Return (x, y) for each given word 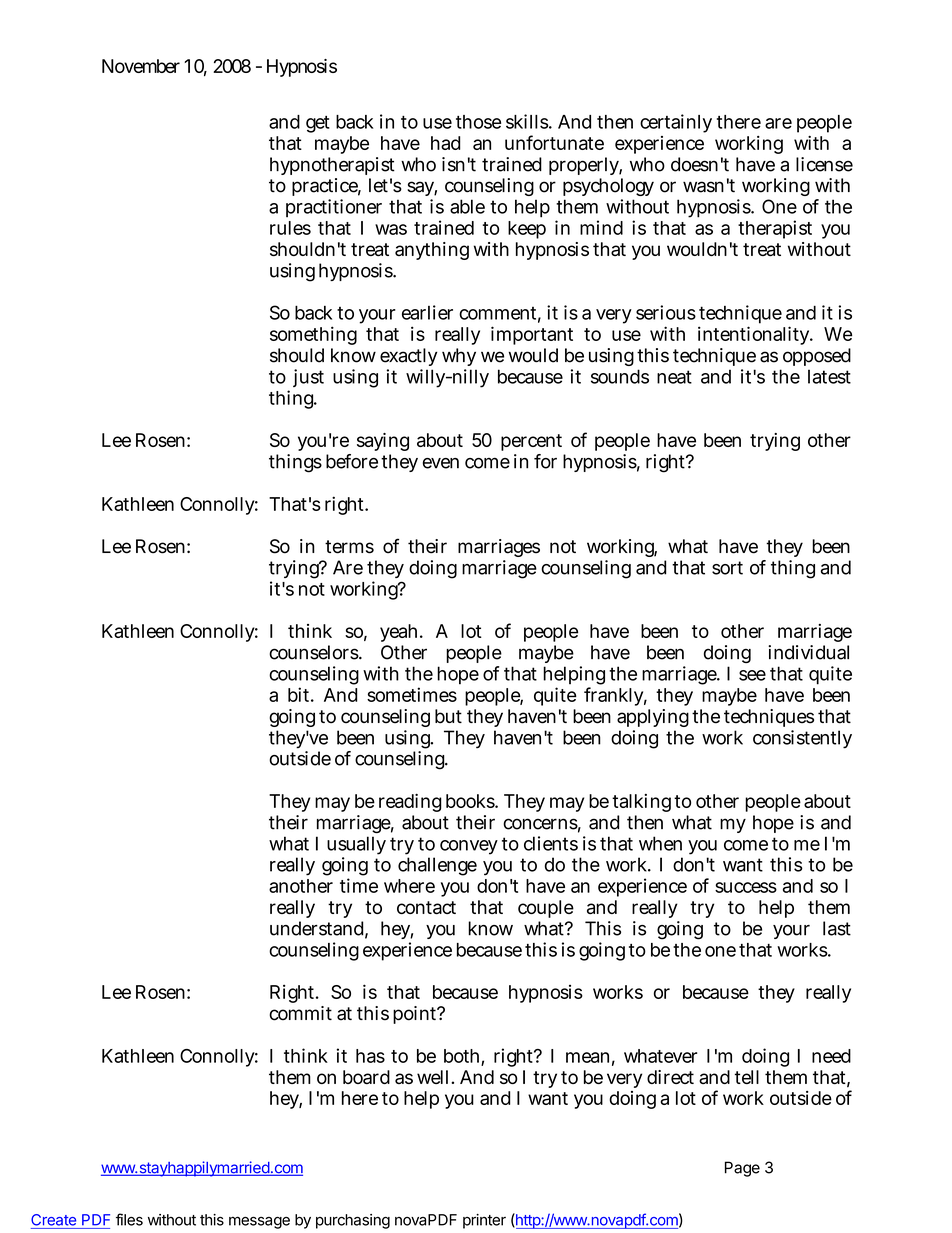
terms (349, 547)
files (129, 1219)
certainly (676, 123)
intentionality (754, 335)
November (141, 66)
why (459, 357)
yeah (398, 633)
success (746, 887)
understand (317, 928)
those (478, 122)
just (308, 378)
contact (426, 907)
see (752, 675)
